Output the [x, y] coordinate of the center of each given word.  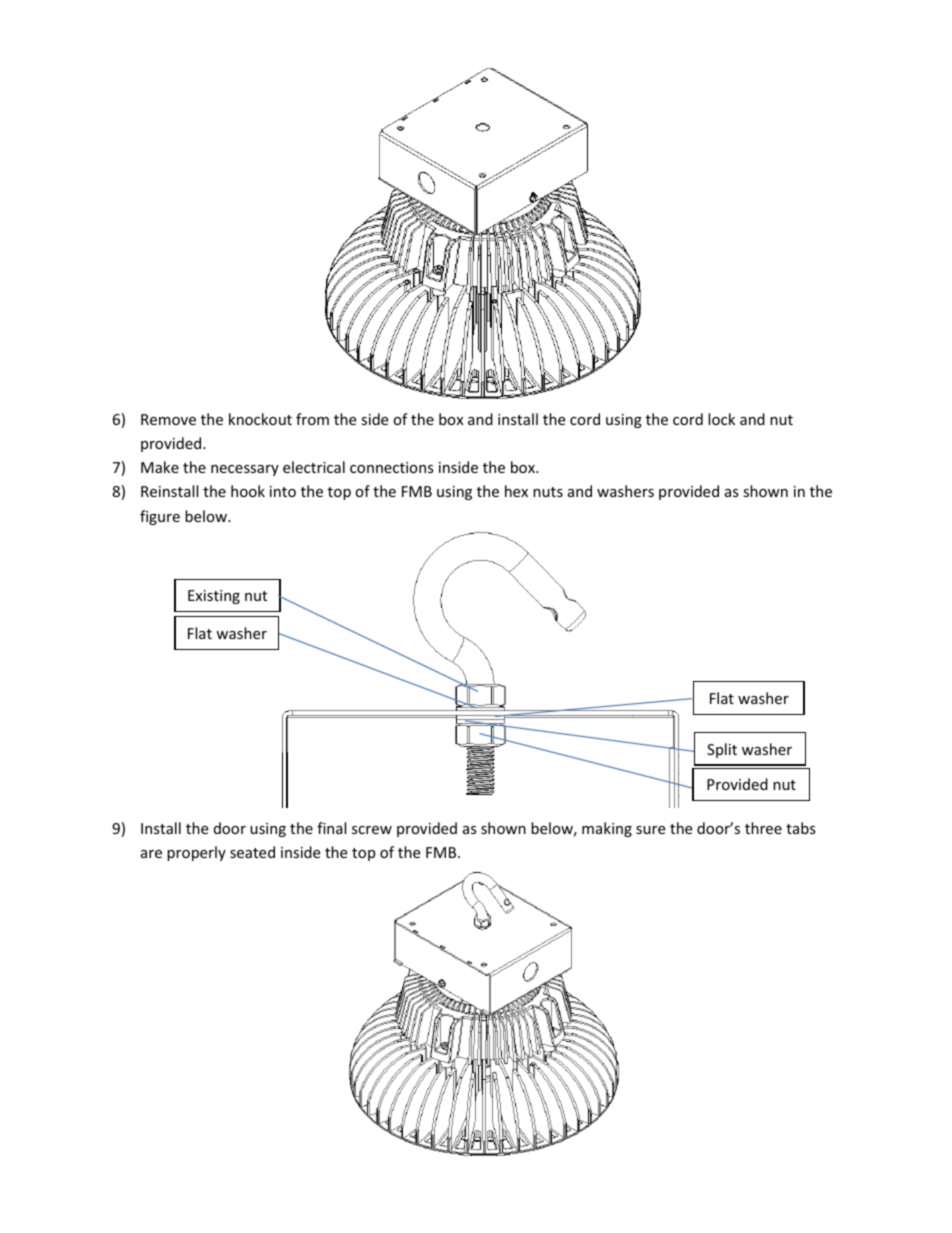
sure [650, 830]
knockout [260, 419]
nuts [548, 492]
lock [721, 419]
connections [392, 467]
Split [722, 750]
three [763, 828]
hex [516, 491]
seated [252, 852]
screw [372, 830]
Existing [214, 597]
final [331, 828]
